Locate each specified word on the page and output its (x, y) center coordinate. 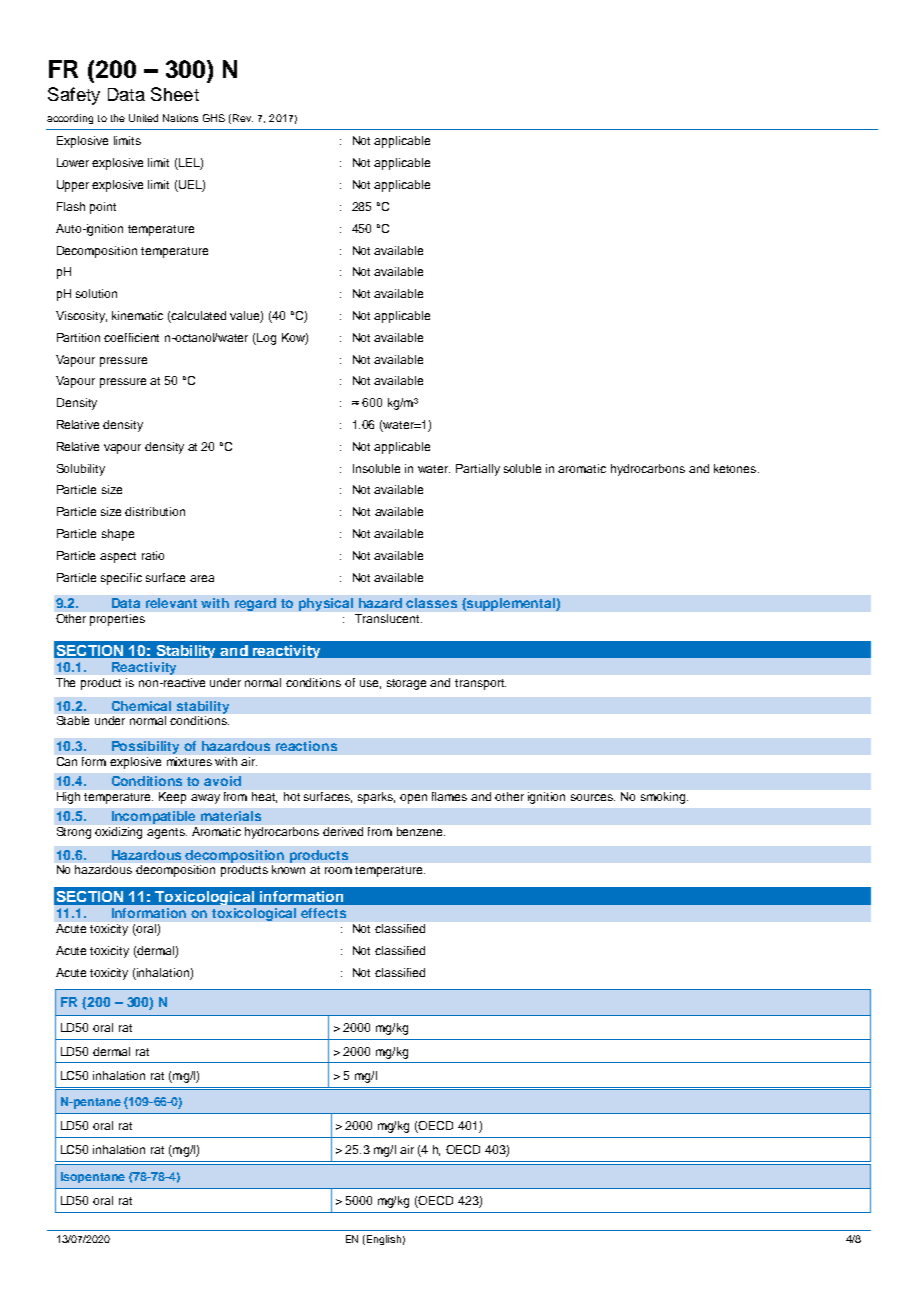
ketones (736, 468)
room (338, 870)
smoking (664, 798)
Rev (243, 118)
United (143, 118)
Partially (478, 470)
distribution (155, 511)
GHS (214, 118)
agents (167, 833)
